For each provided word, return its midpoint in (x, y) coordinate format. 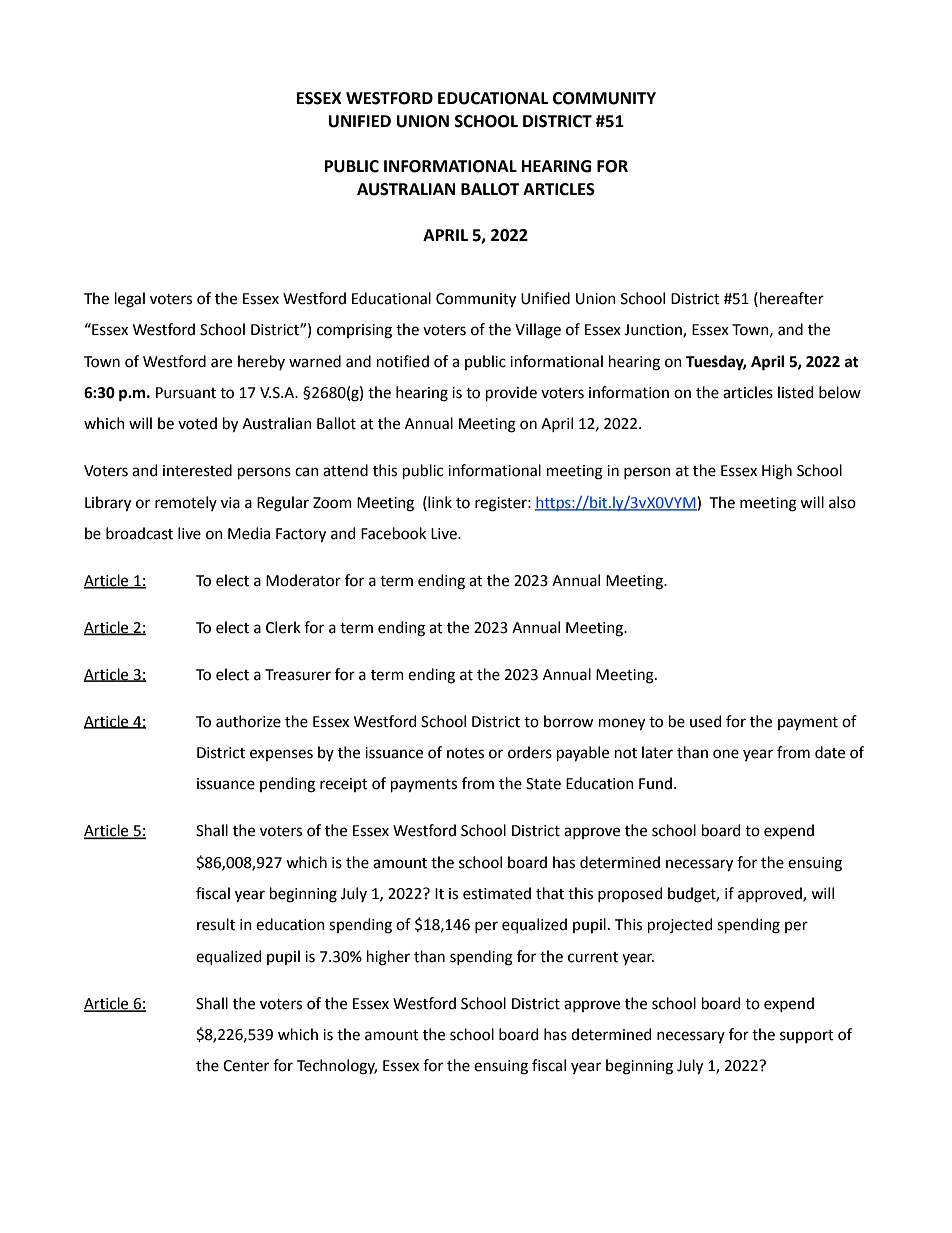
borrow (568, 721)
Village (538, 331)
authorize (248, 721)
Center (246, 1066)
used (705, 721)
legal (130, 300)
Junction (654, 331)
